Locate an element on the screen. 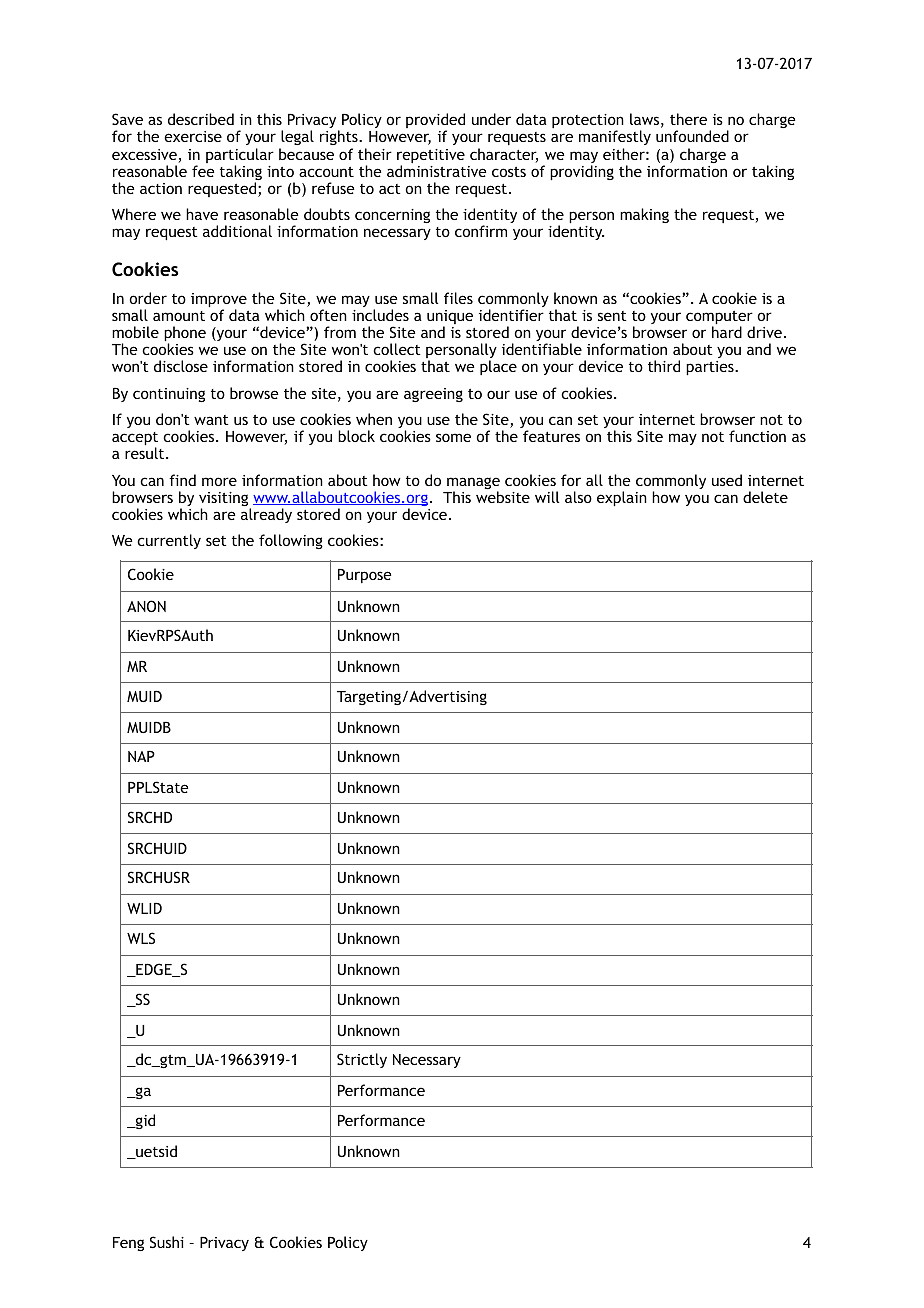  NAP is located at coordinates (141, 756).
